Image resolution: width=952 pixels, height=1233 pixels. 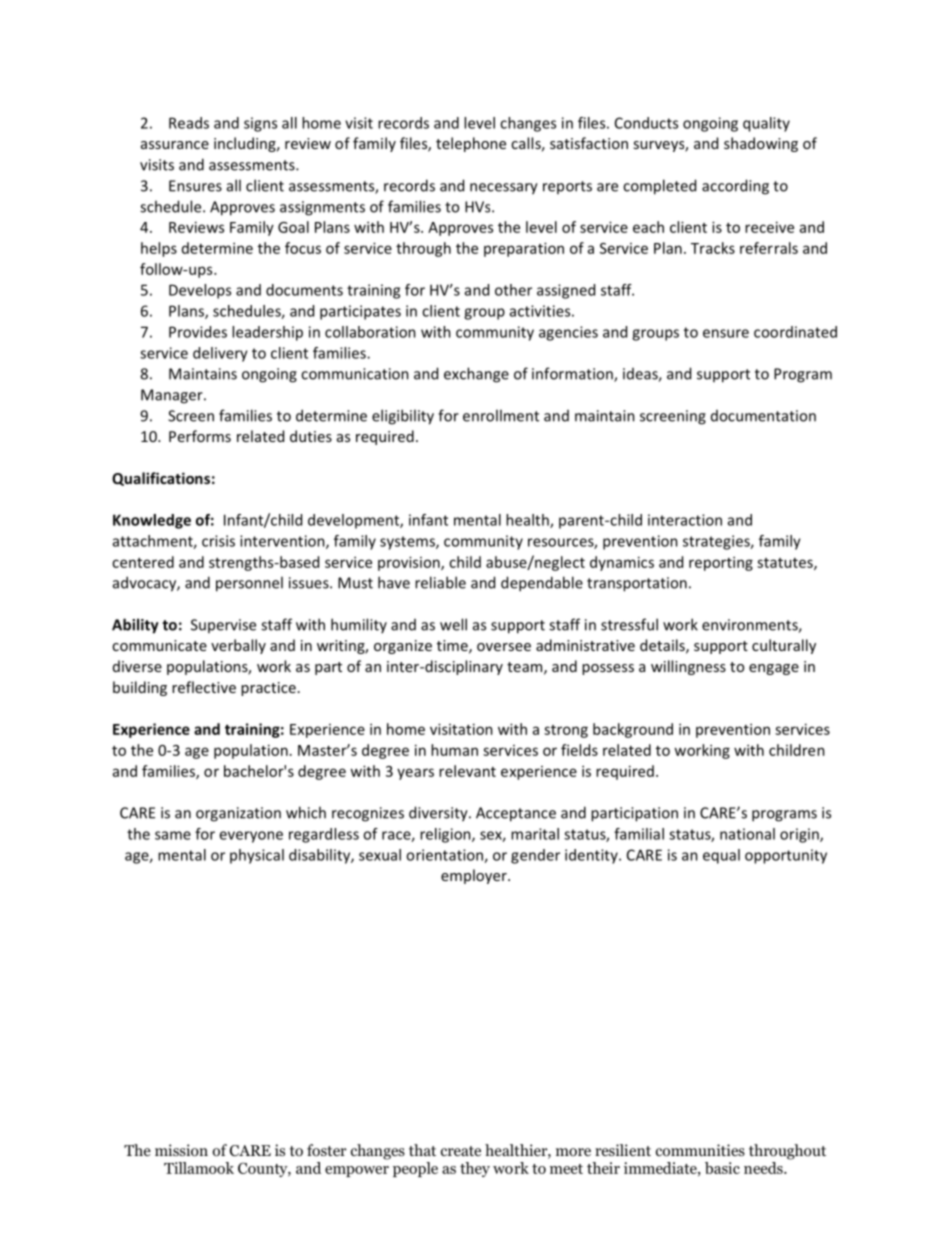 I want to click on mission, so click(x=181, y=1150).
